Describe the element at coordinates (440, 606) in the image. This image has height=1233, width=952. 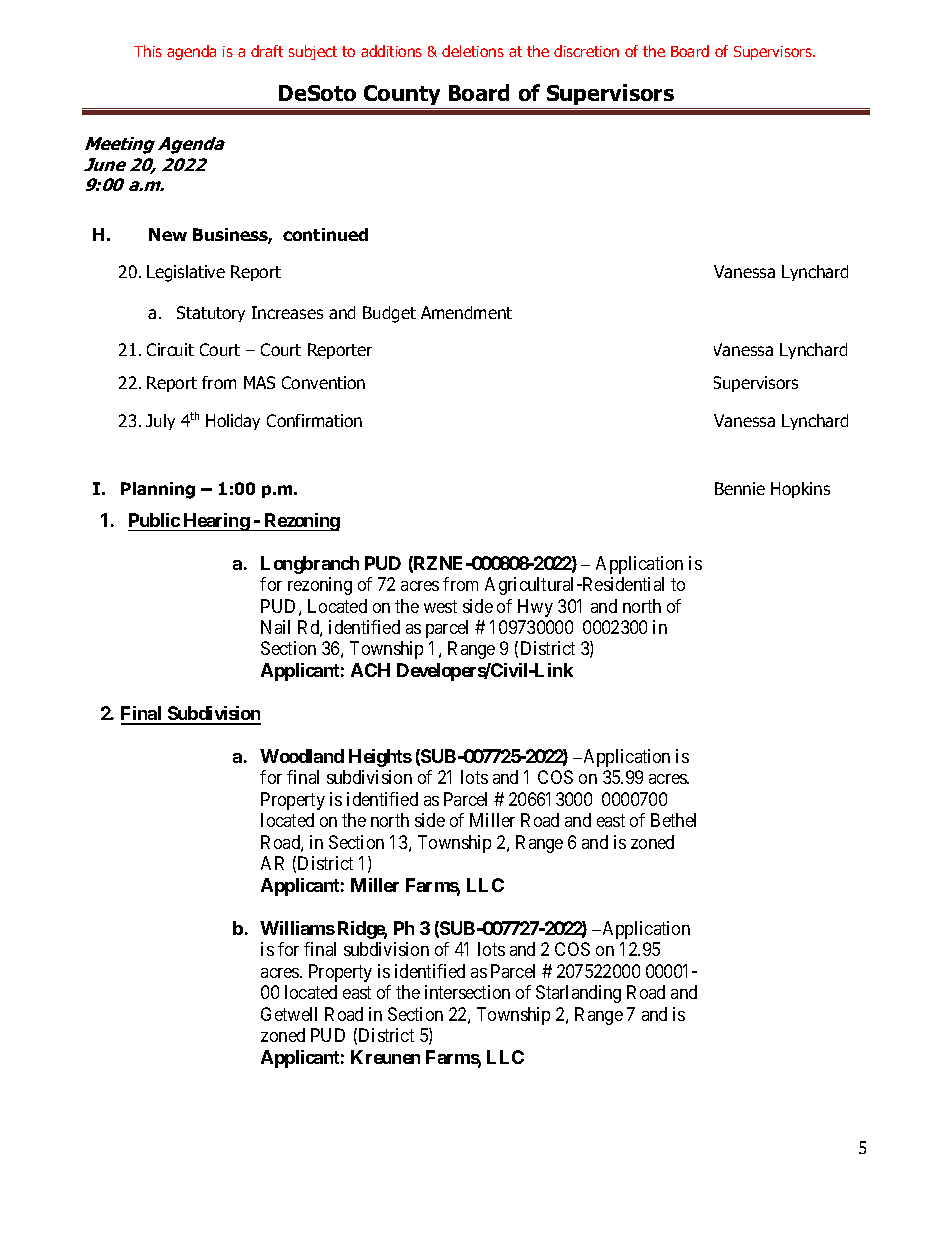
I see `west` at that location.
